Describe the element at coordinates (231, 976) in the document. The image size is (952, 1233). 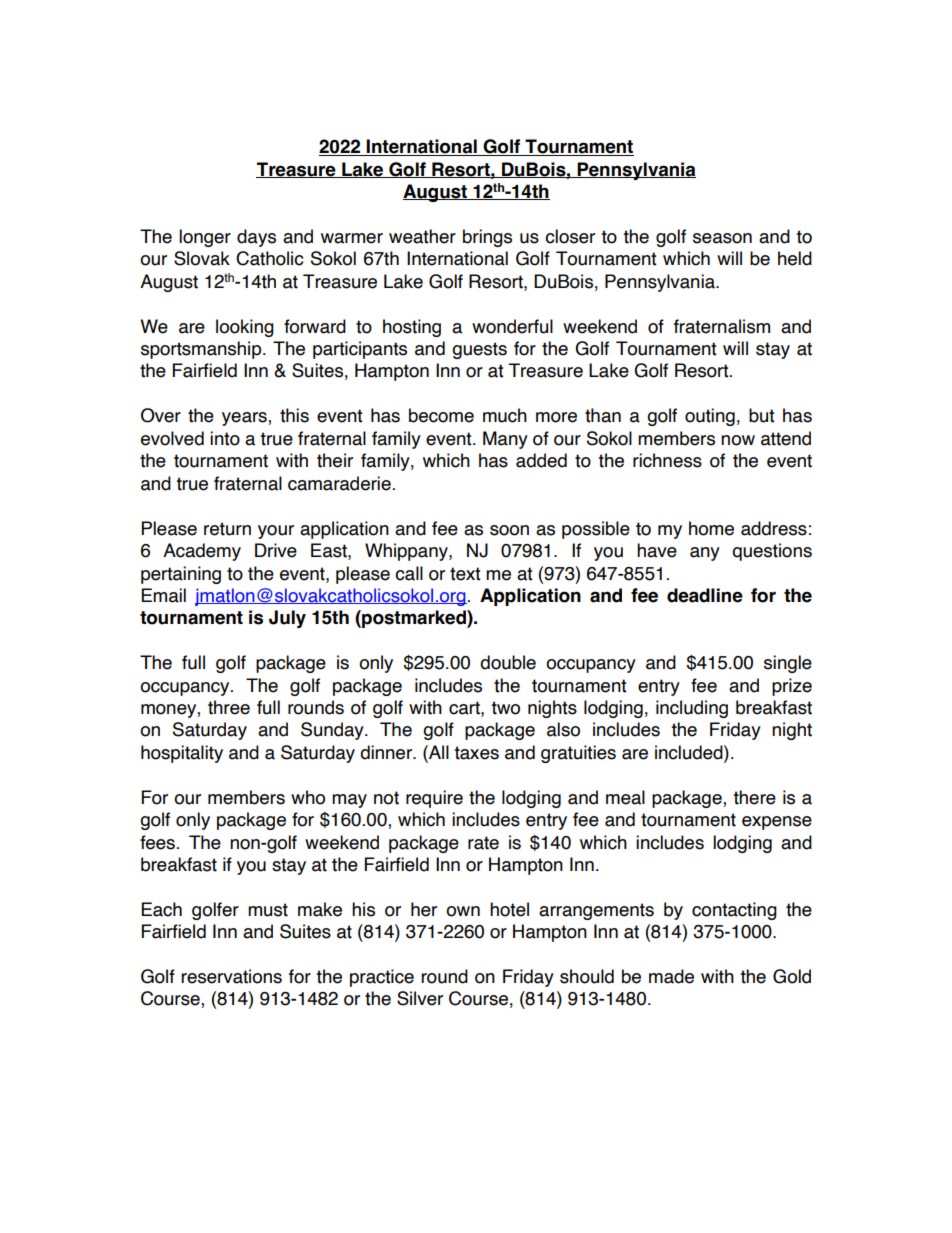
I see `reservations` at that location.
